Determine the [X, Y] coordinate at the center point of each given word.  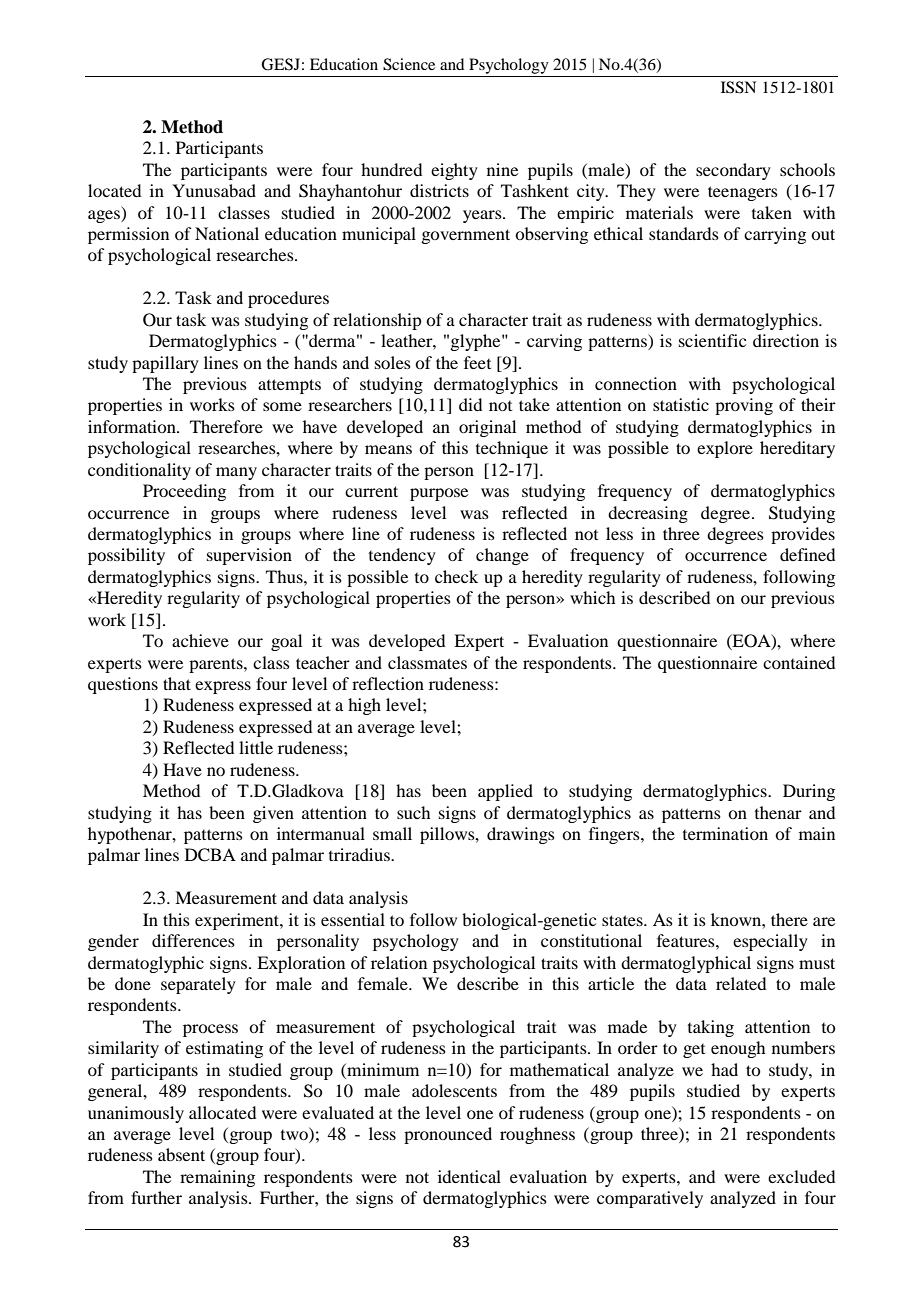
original [487, 428]
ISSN [738, 87]
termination [725, 833]
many [236, 473]
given [273, 814]
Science [409, 64]
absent [181, 1154]
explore [725, 449]
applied [505, 792]
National [227, 233]
